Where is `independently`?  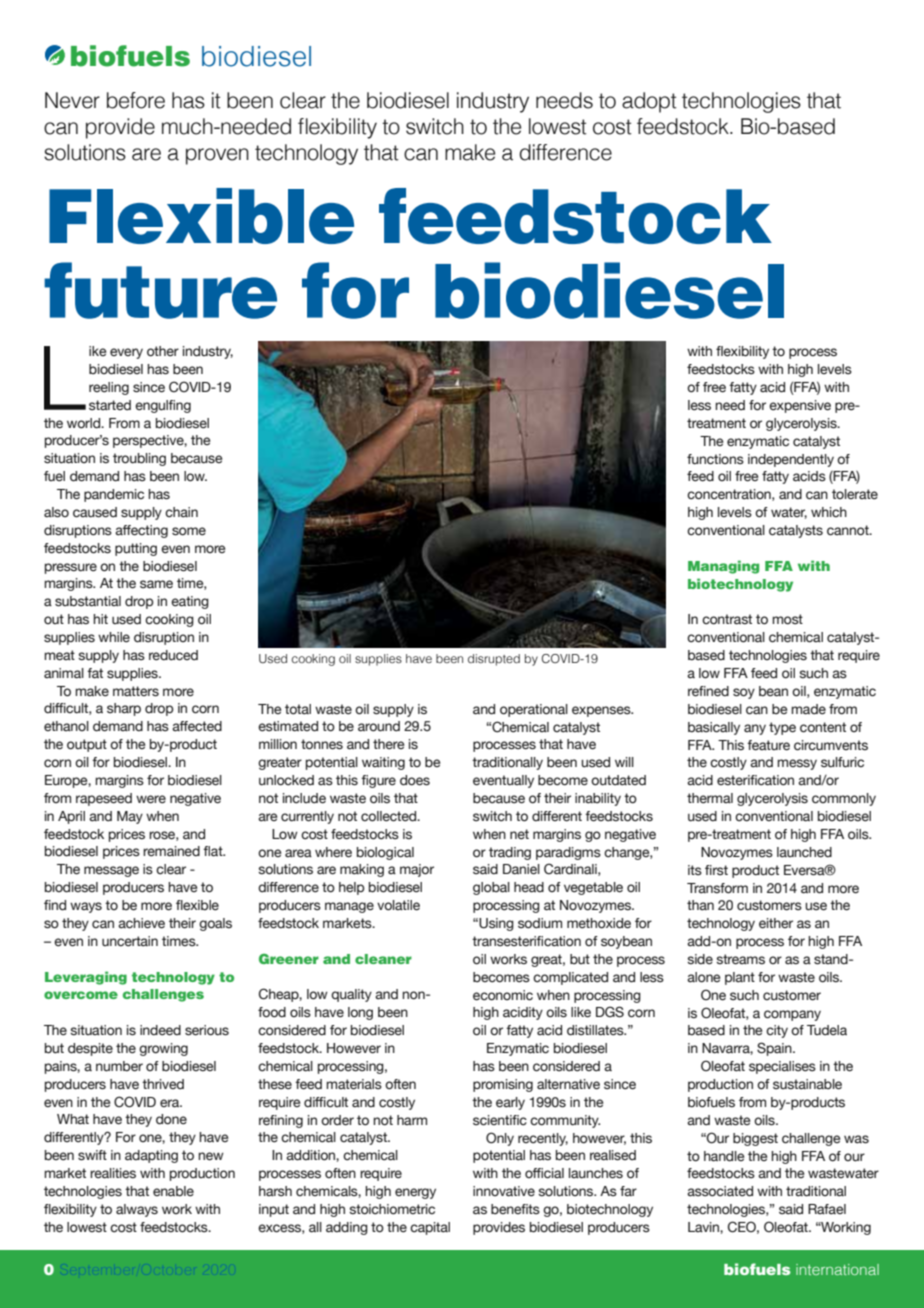
independently is located at coordinates (791, 460).
